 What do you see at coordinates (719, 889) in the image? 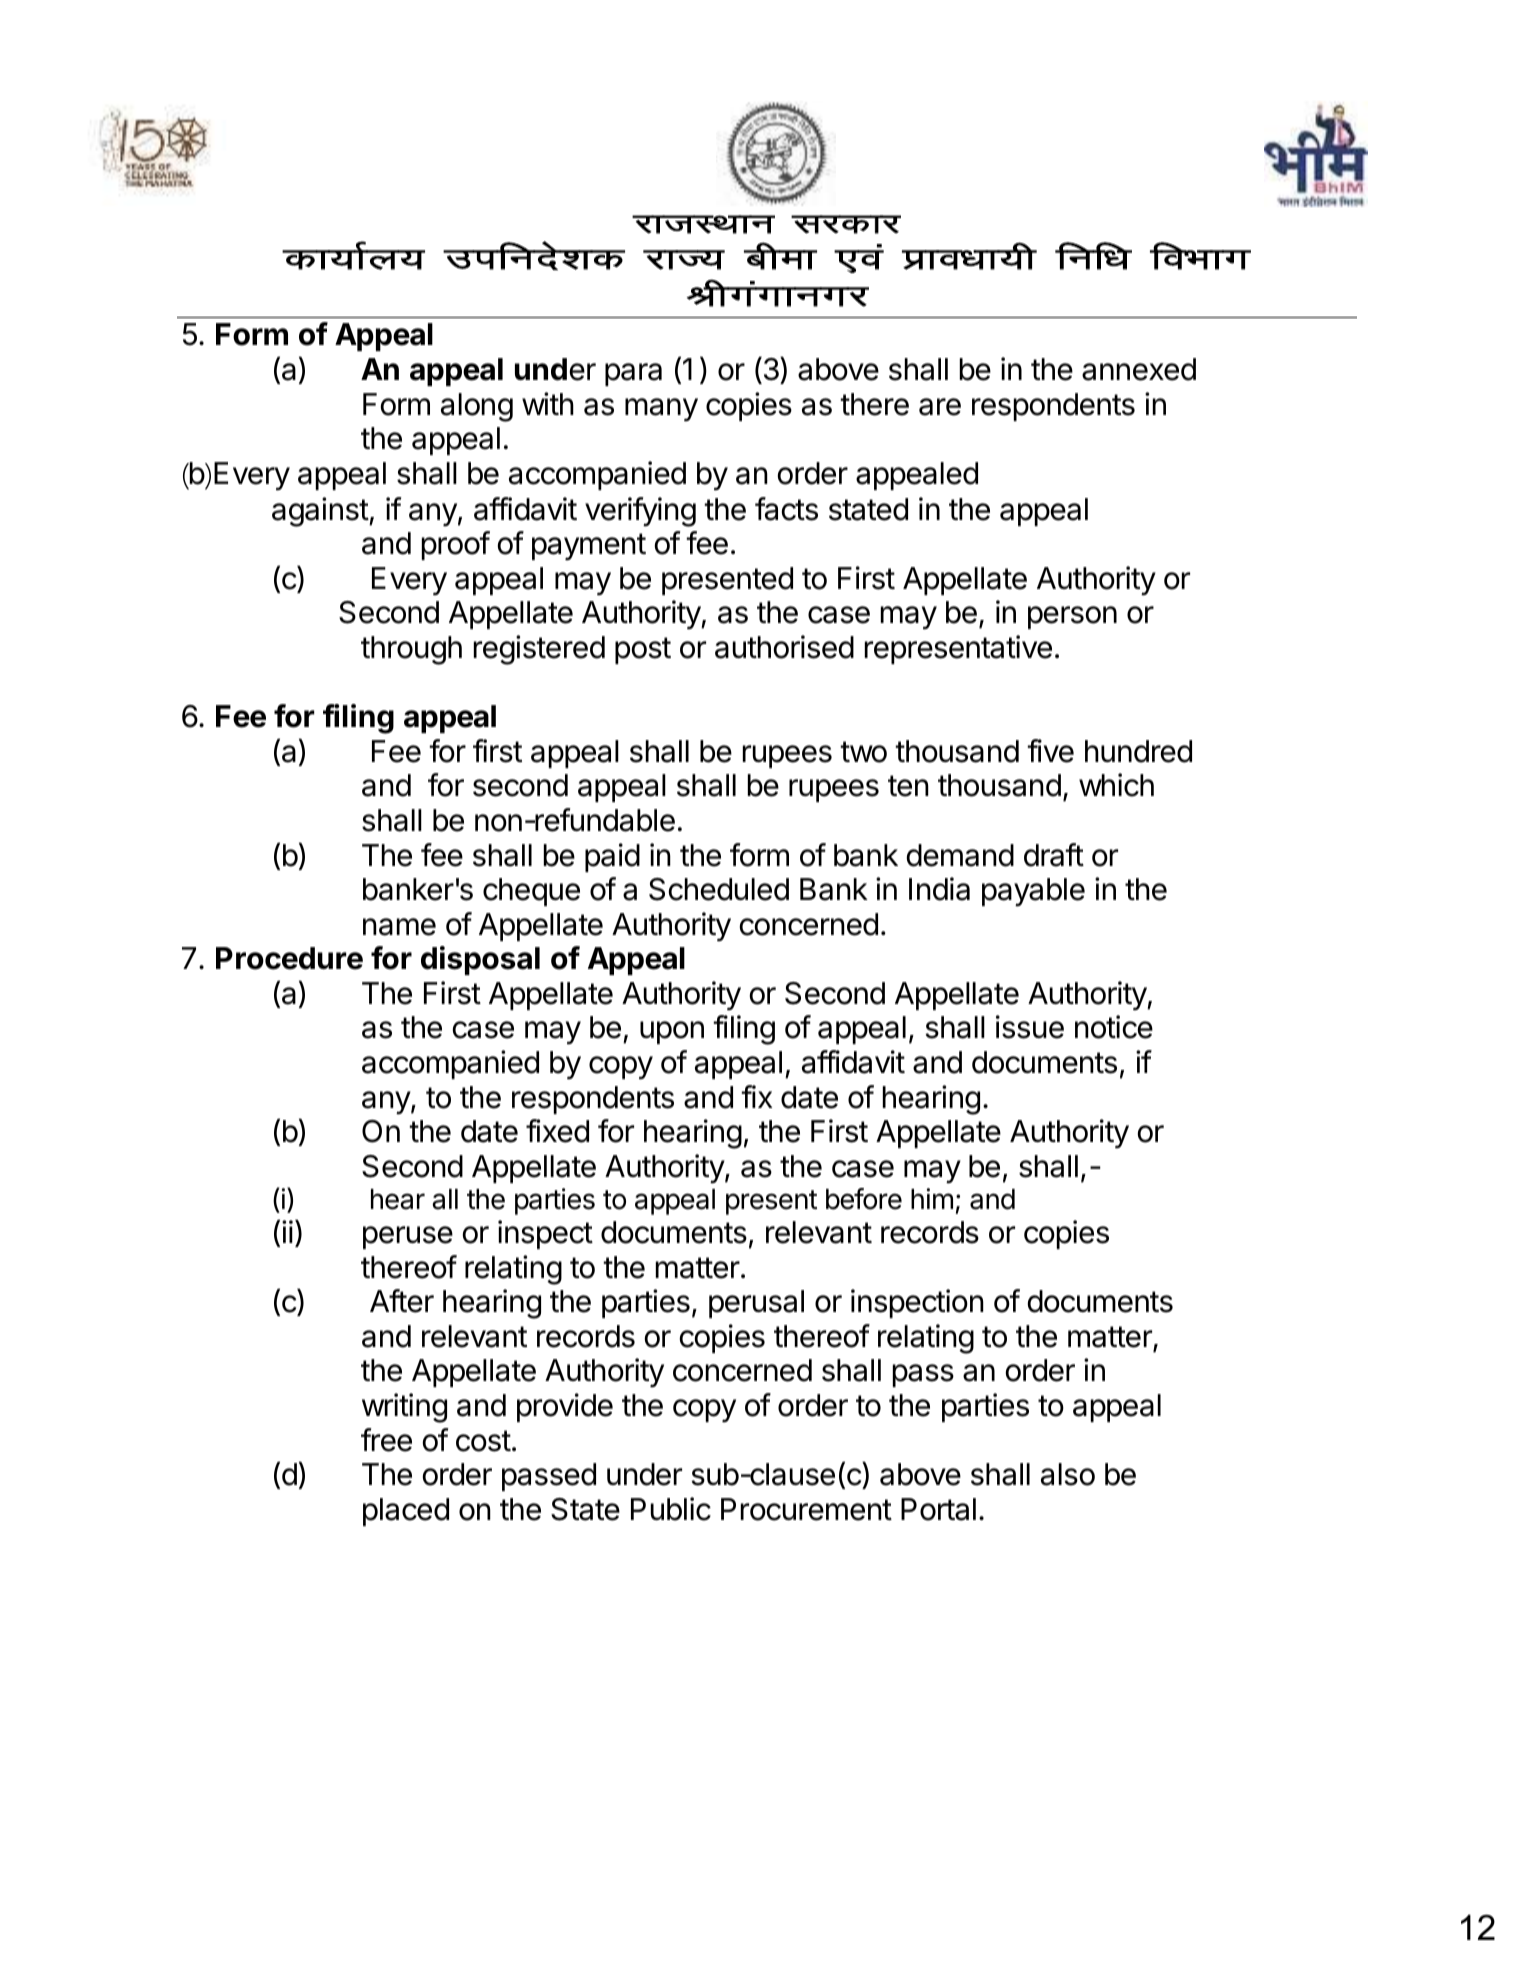
I see `Scheduled` at bounding box center [719, 889].
